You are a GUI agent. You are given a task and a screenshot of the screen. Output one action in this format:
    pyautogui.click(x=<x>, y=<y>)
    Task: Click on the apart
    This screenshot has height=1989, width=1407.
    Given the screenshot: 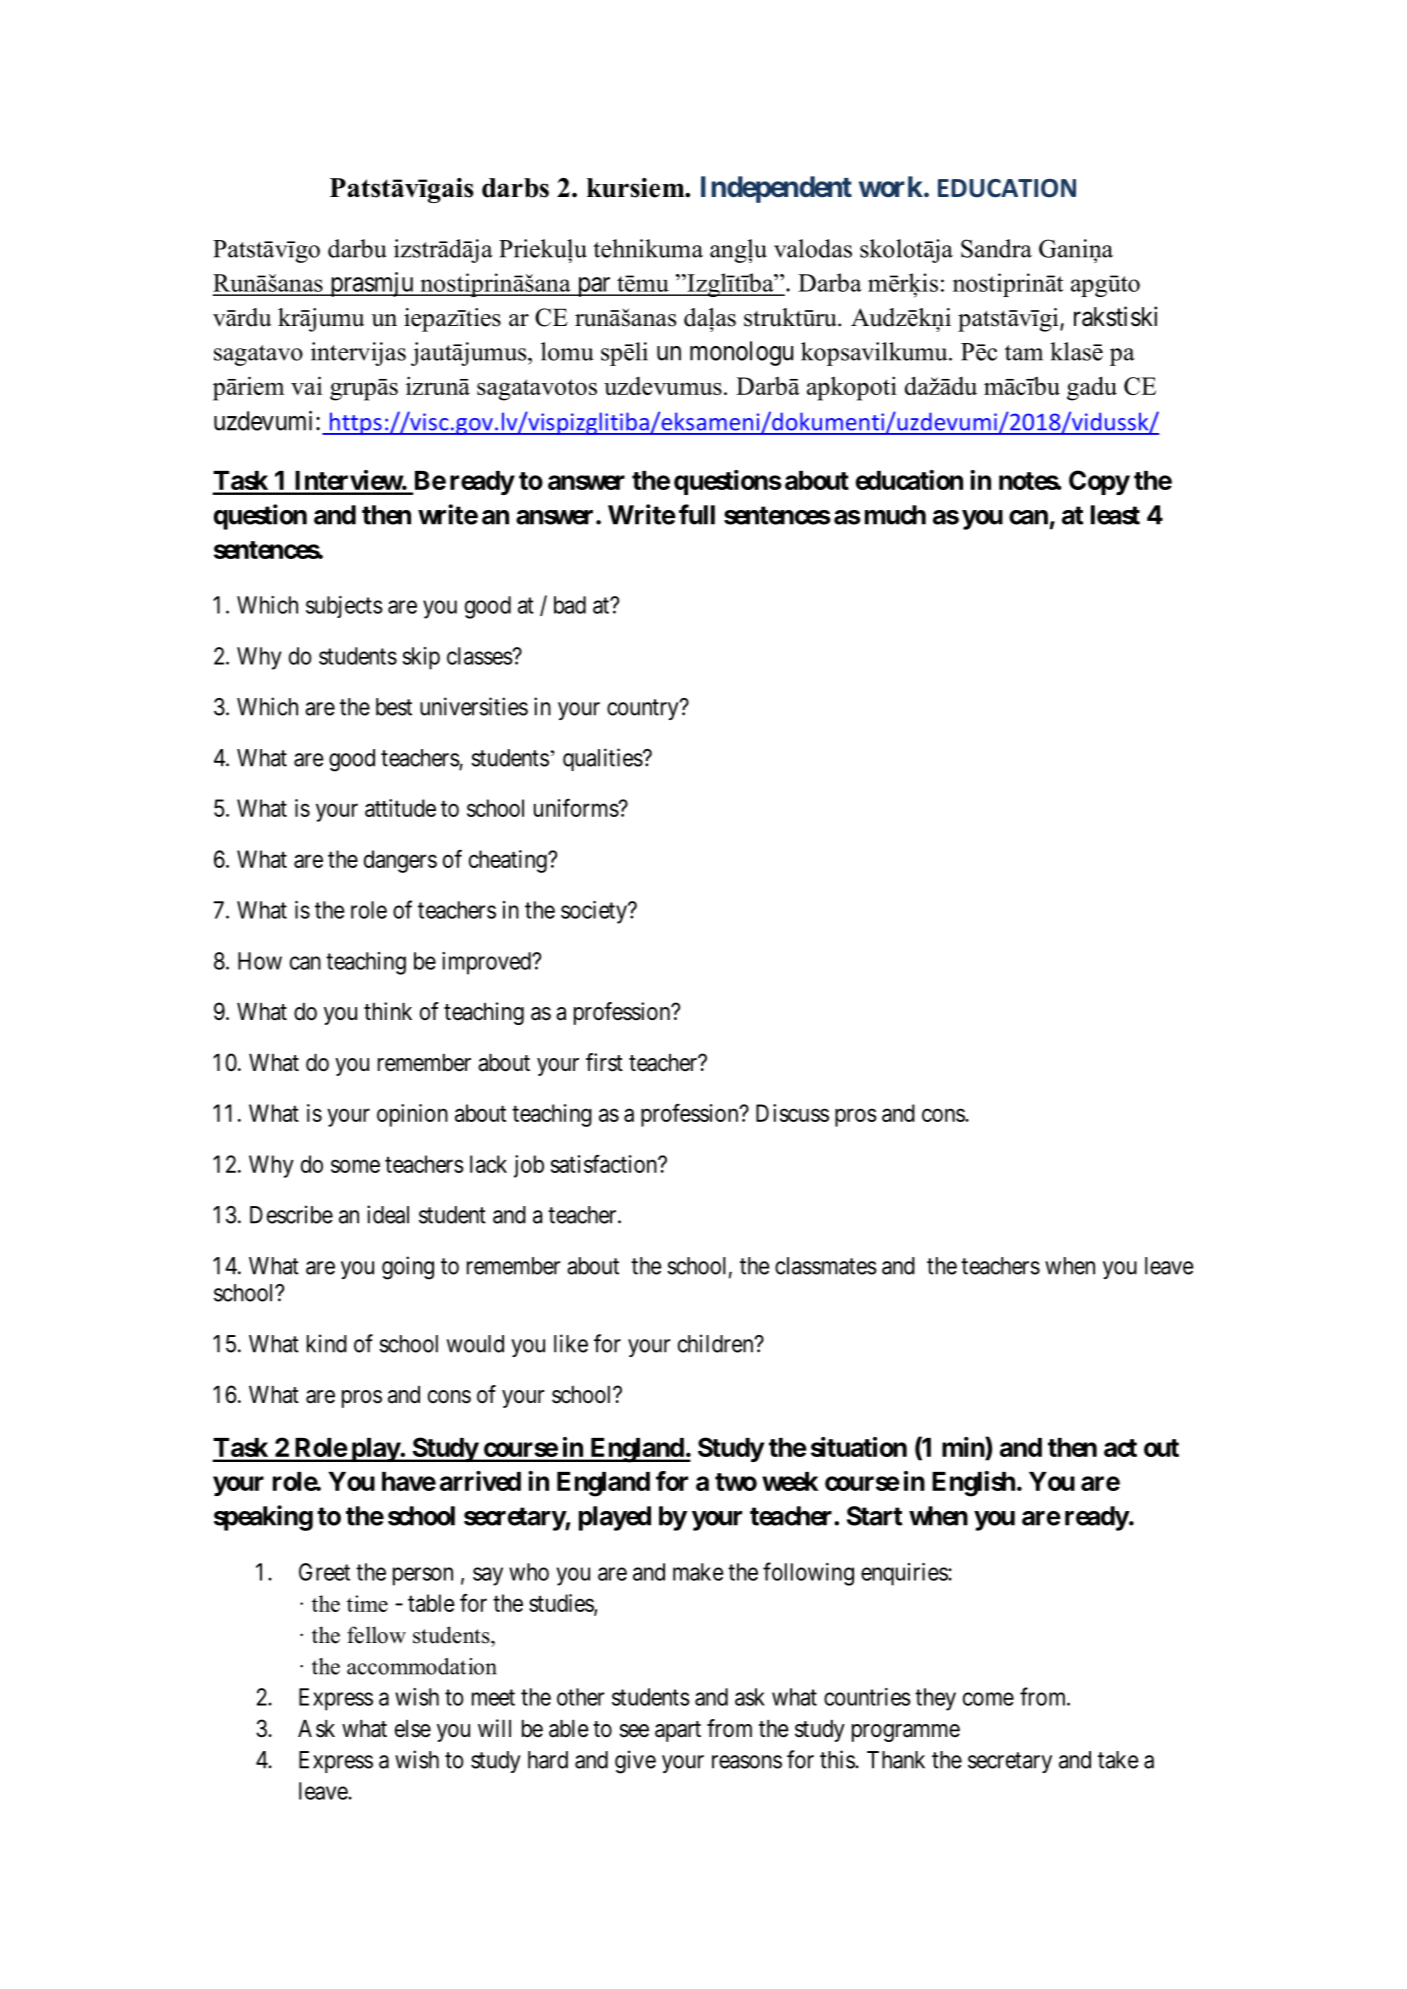 What is the action you would take?
    pyautogui.click(x=678, y=1731)
